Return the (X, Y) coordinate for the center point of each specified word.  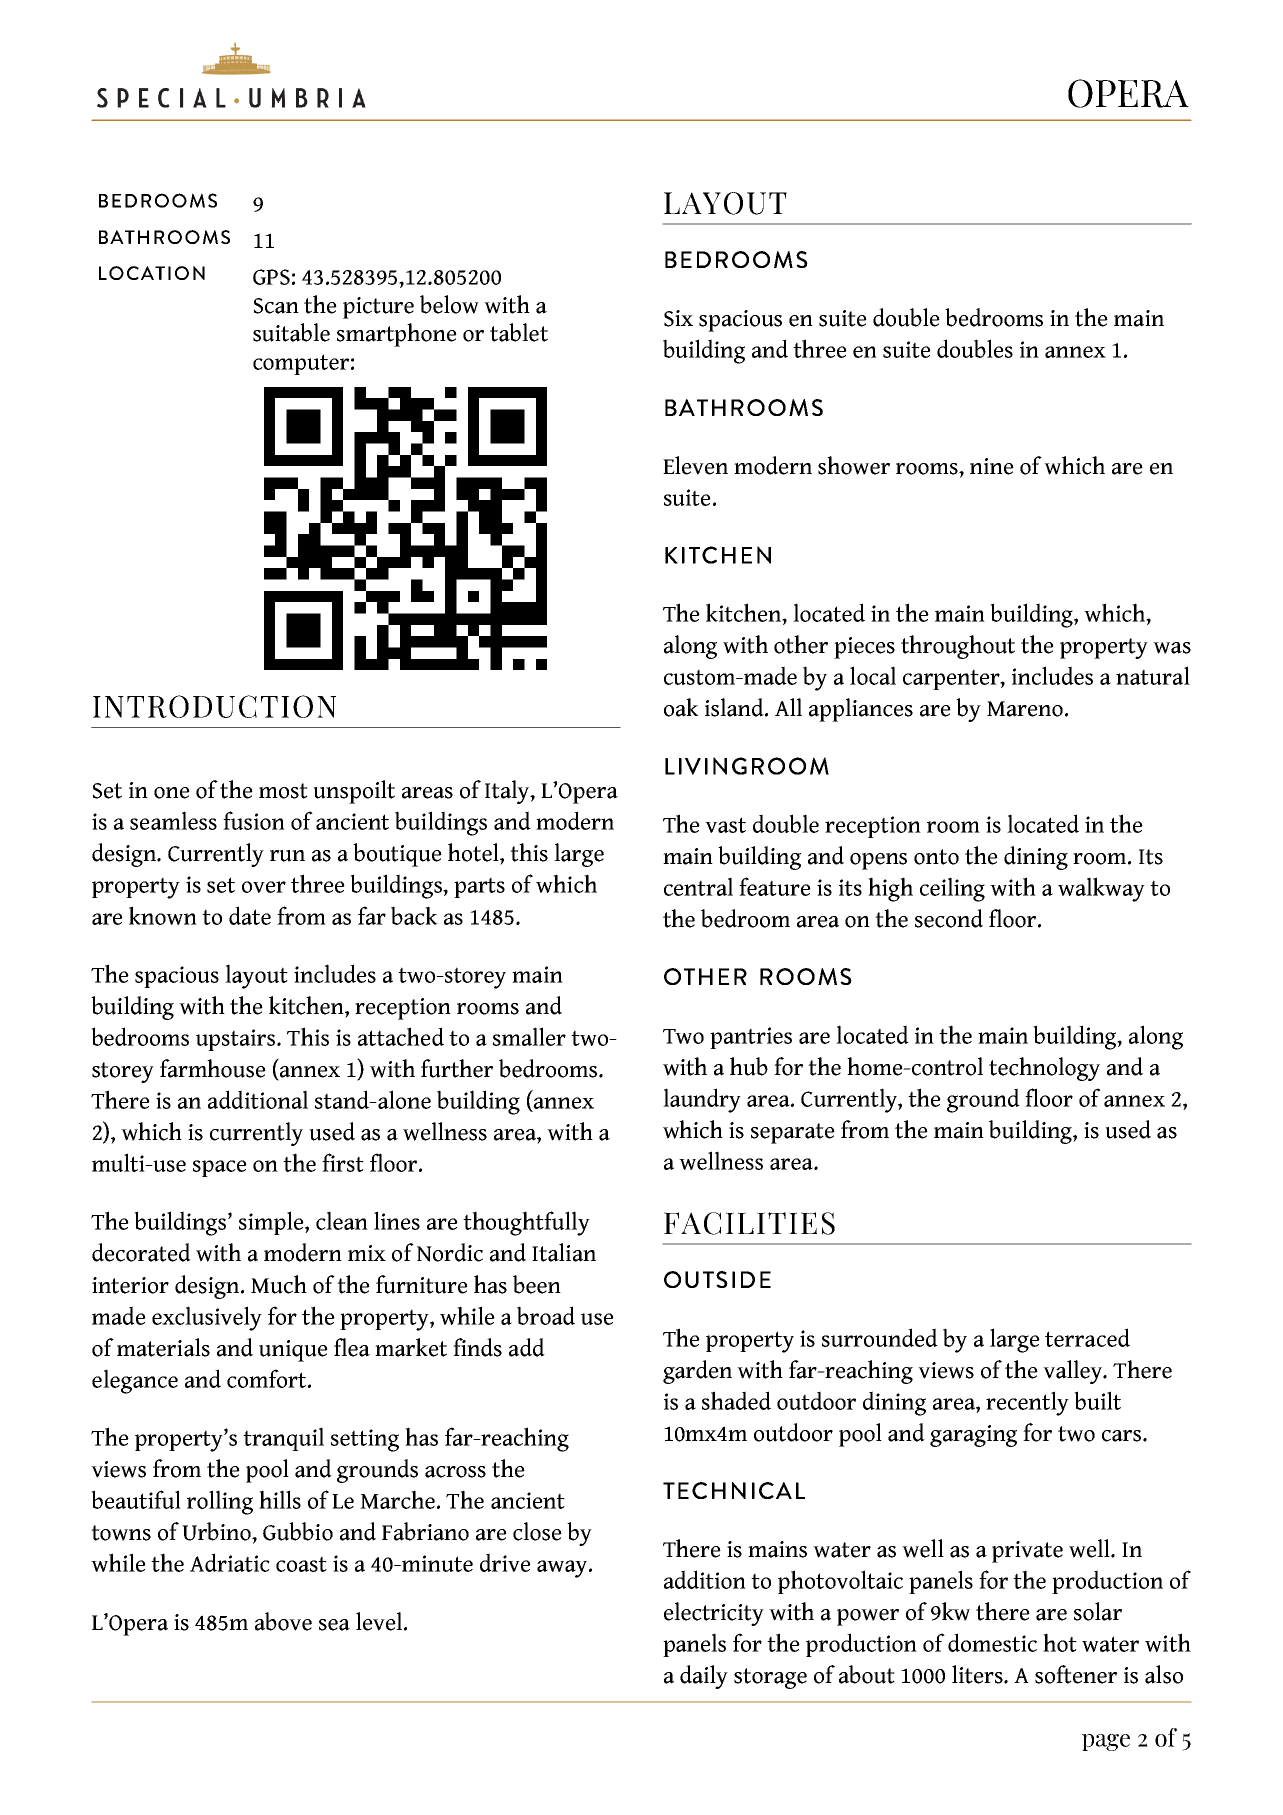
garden (697, 1372)
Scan (276, 306)
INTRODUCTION (214, 706)
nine (992, 466)
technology (1044, 1069)
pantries (751, 1038)
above (283, 1621)
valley (1074, 1372)
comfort (268, 1378)
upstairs (237, 1040)
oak (681, 707)
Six (678, 318)
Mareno (1025, 709)
